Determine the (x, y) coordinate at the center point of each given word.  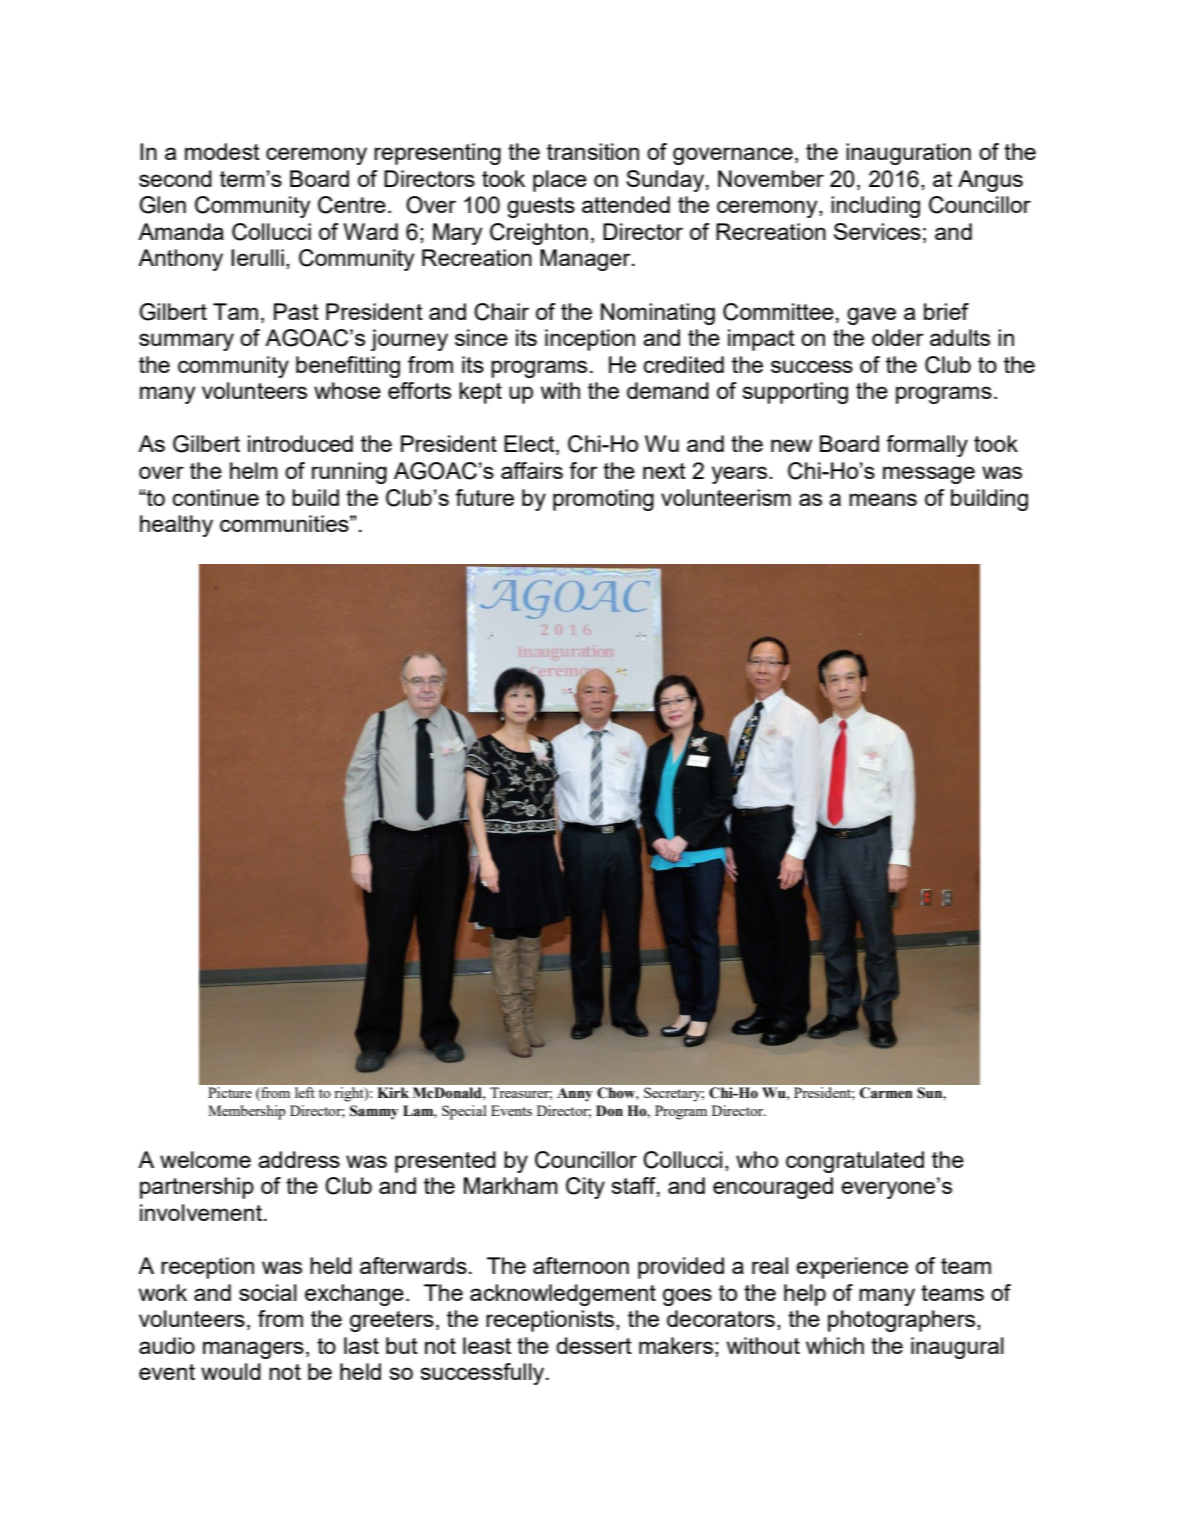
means (883, 499)
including (875, 207)
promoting (603, 500)
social (268, 1292)
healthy (176, 526)
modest (222, 151)
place (560, 181)
